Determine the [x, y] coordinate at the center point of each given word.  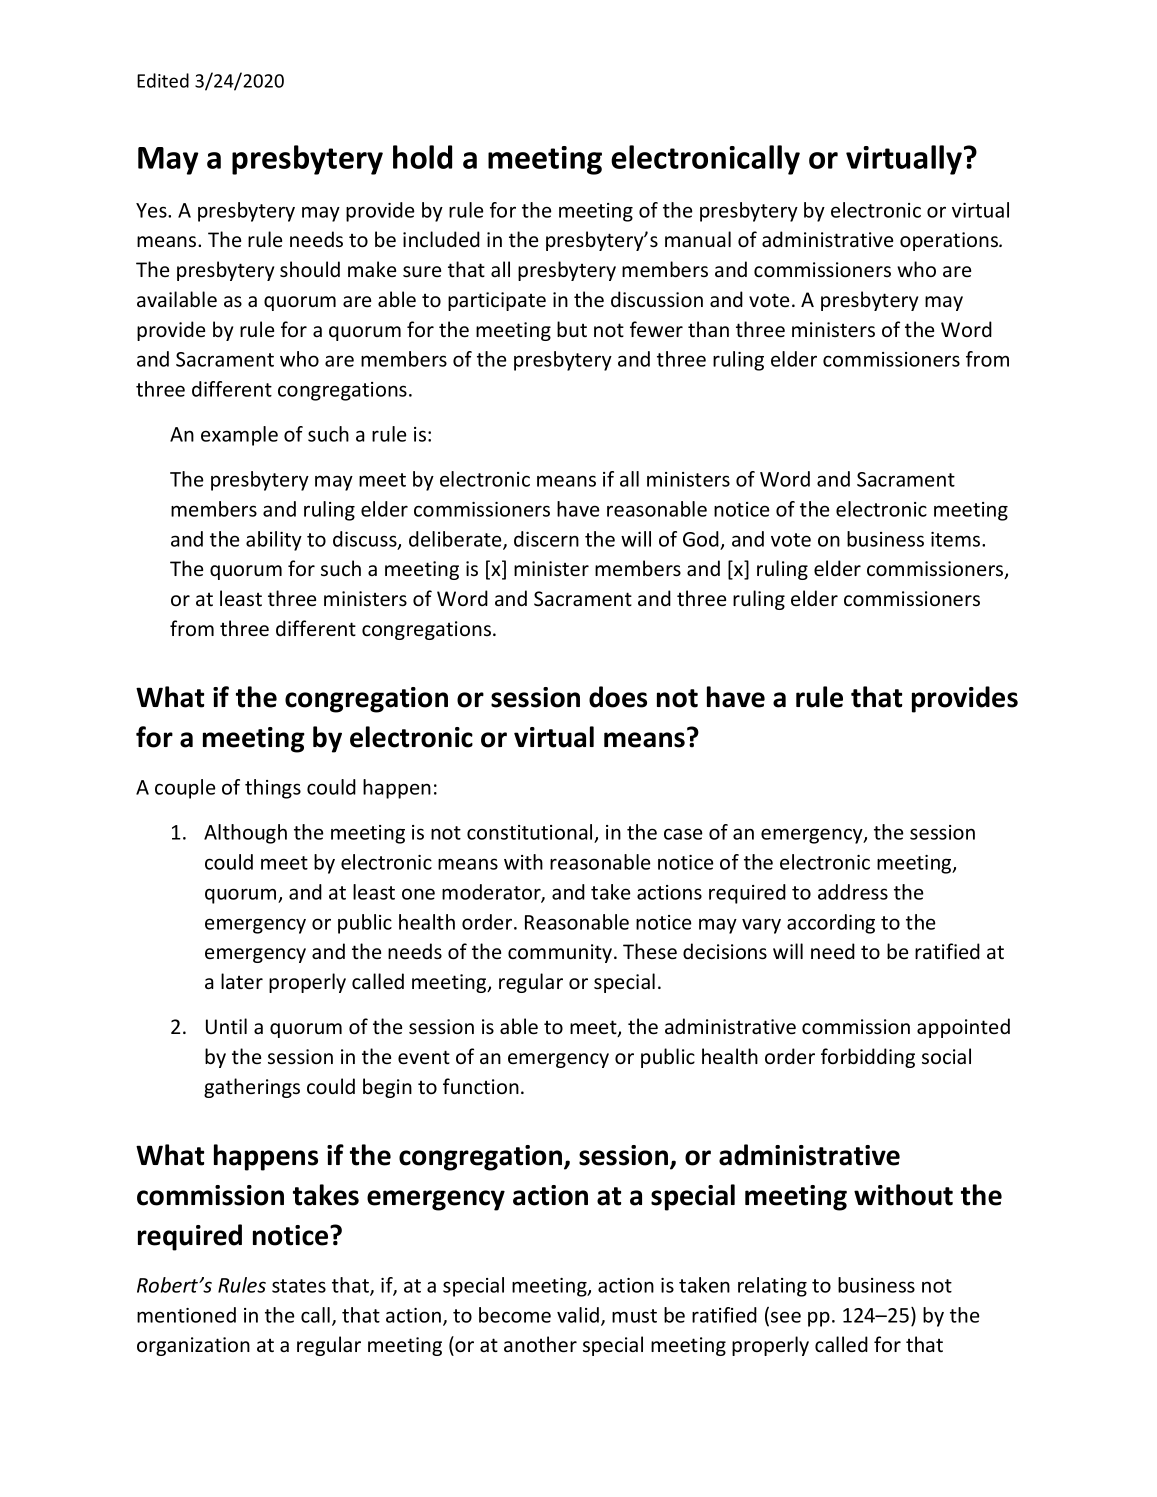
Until [226, 1026]
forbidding [868, 1058]
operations [950, 241]
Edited [163, 80]
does [618, 697]
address [853, 892]
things [273, 789]
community [561, 953]
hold [422, 157]
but [572, 329]
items [957, 539]
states [299, 1286]
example [239, 436]
